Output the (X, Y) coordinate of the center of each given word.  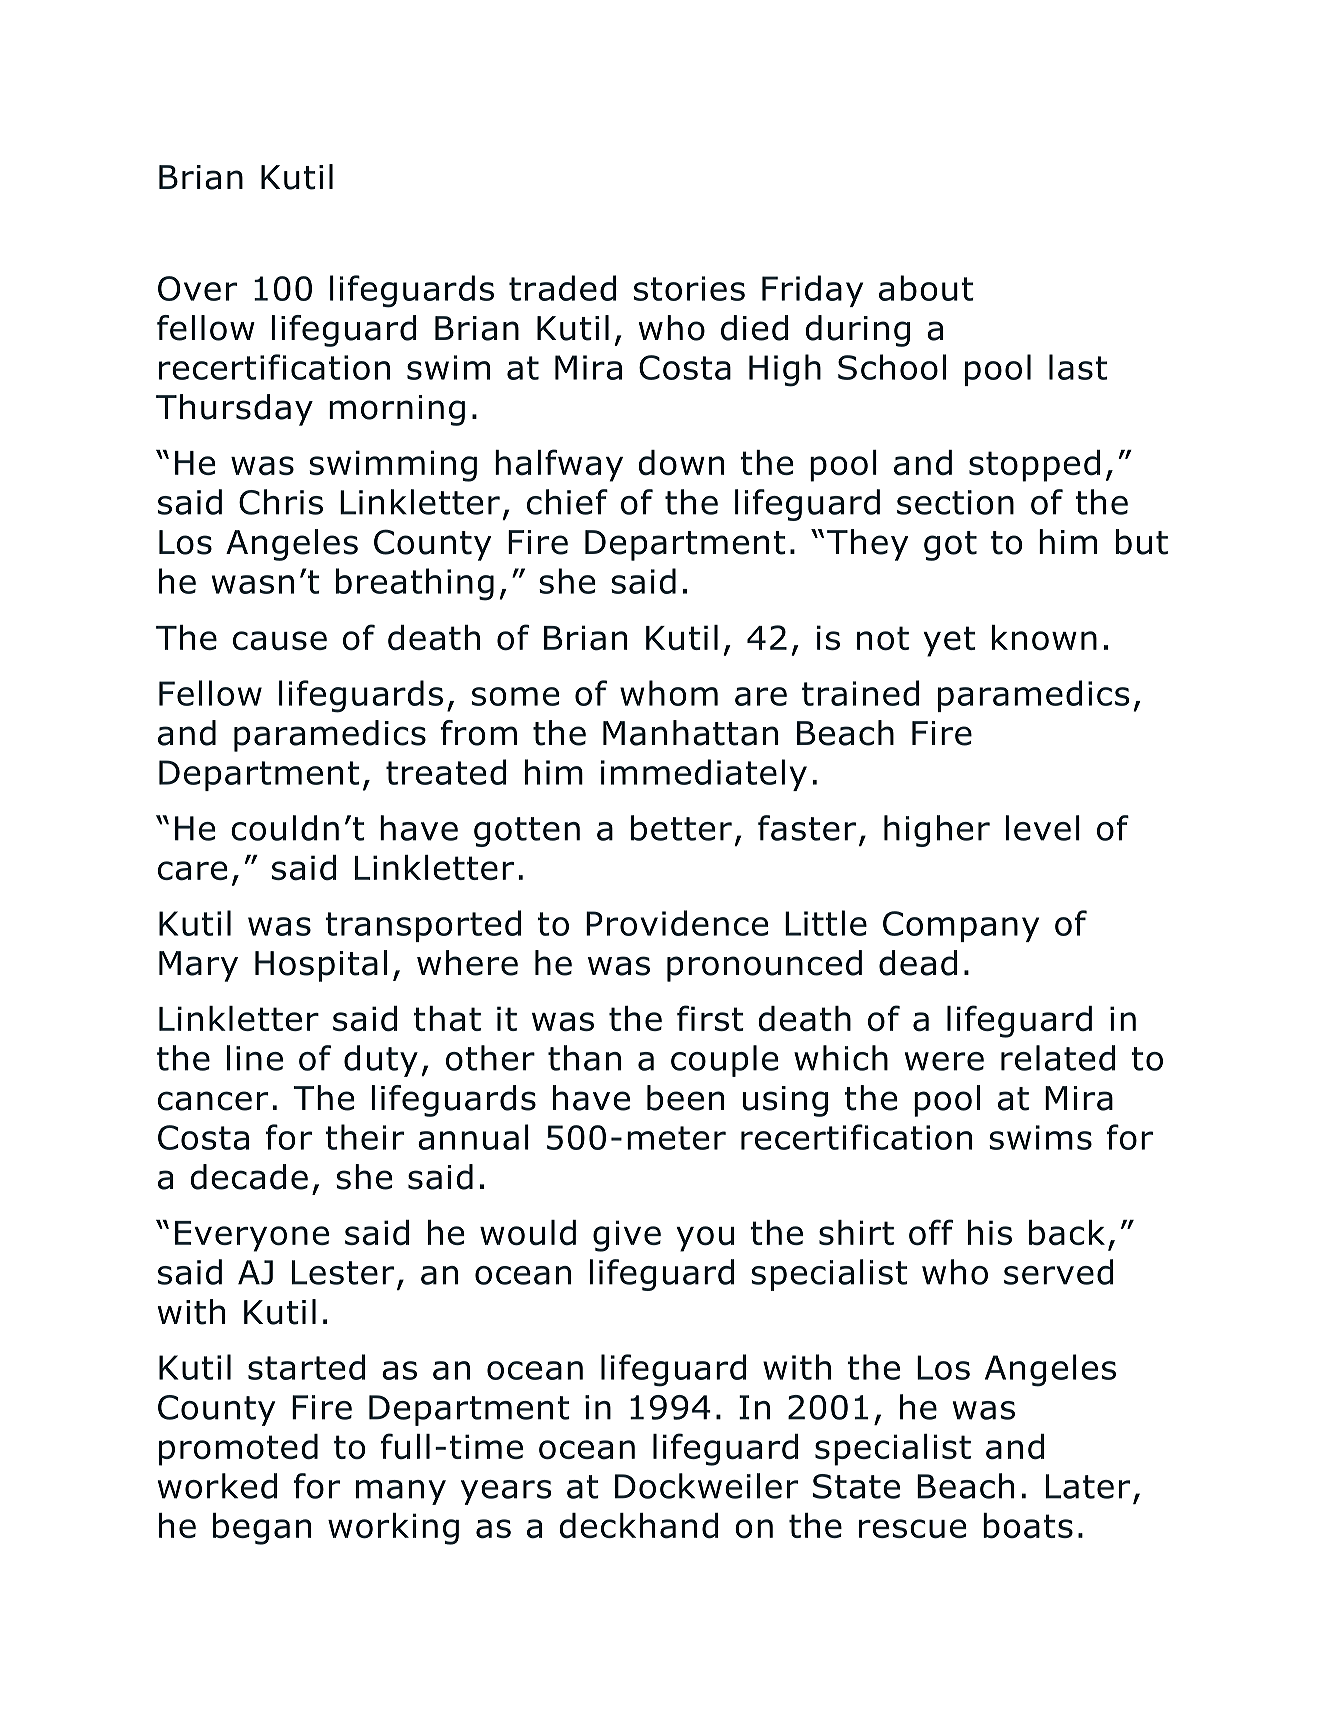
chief (567, 502)
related (1058, 1058)
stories (689, 288)
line (255, 1058)
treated (446, 772)
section (955, 502)
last (1078, 367)
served (1059, 1272)
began (262, 1529)
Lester (343, 1272)
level (1042, 828)
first (710, 1018)
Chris (281, 502)
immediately (704, 775)
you (705, 1239)
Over (197, 288)
